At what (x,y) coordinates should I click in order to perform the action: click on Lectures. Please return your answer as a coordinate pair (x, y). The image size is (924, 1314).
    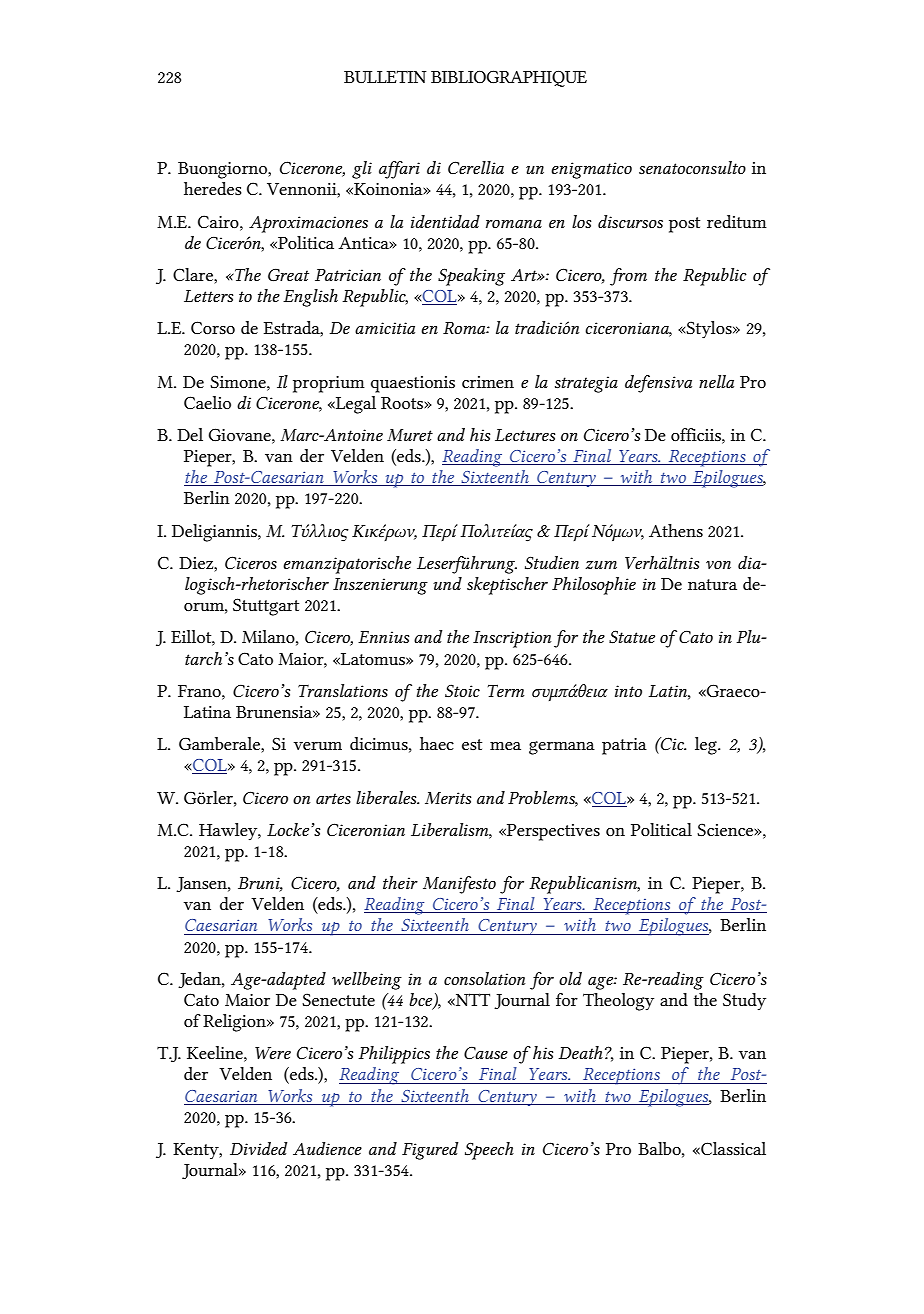
    Looking at the image, I should click on (525, 435).
